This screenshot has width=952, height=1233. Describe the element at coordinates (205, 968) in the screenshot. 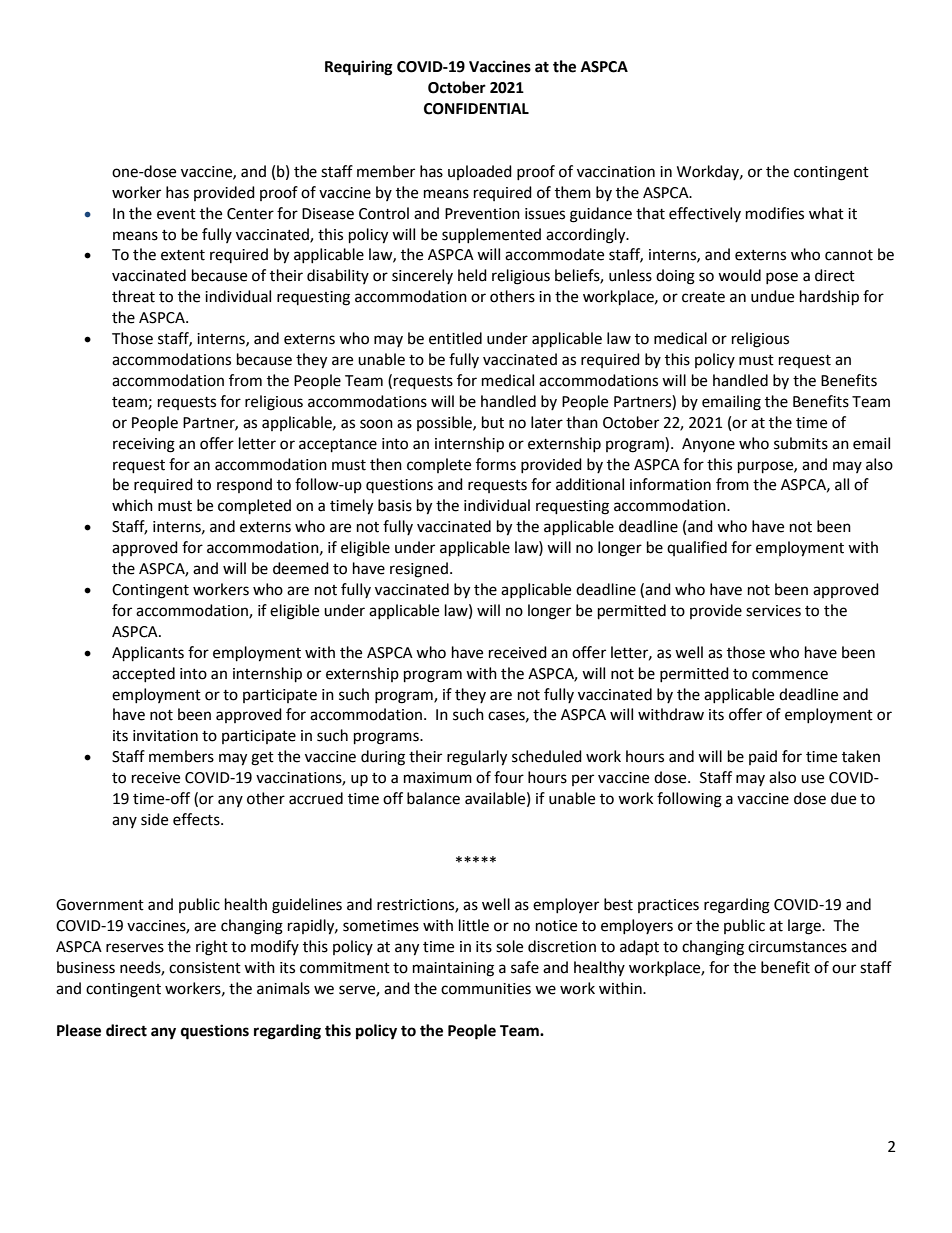

I see `consistent` at that location.
